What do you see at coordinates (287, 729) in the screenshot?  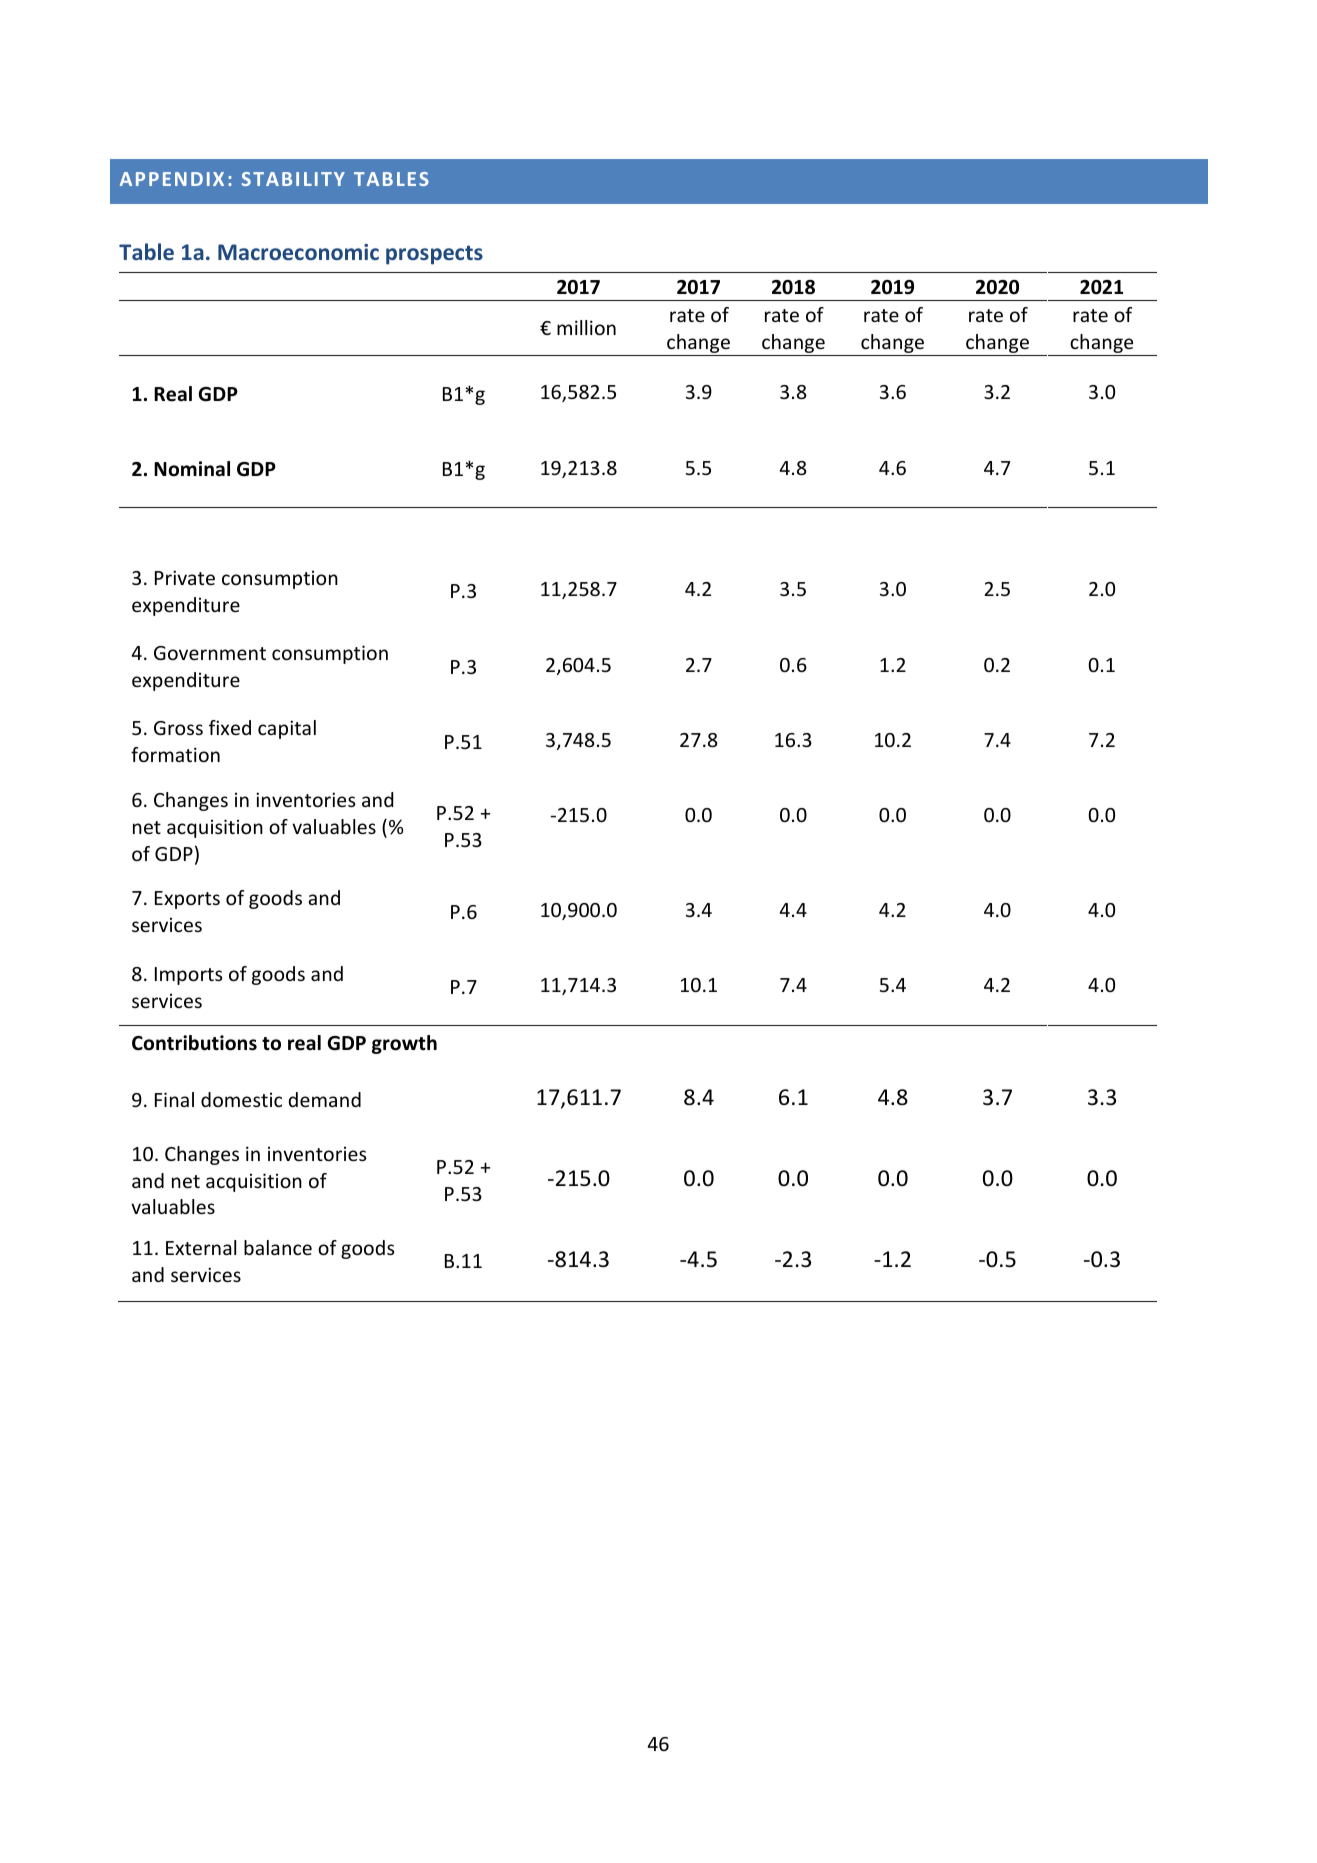 I see `capital` at bounding box center [287, 729].
